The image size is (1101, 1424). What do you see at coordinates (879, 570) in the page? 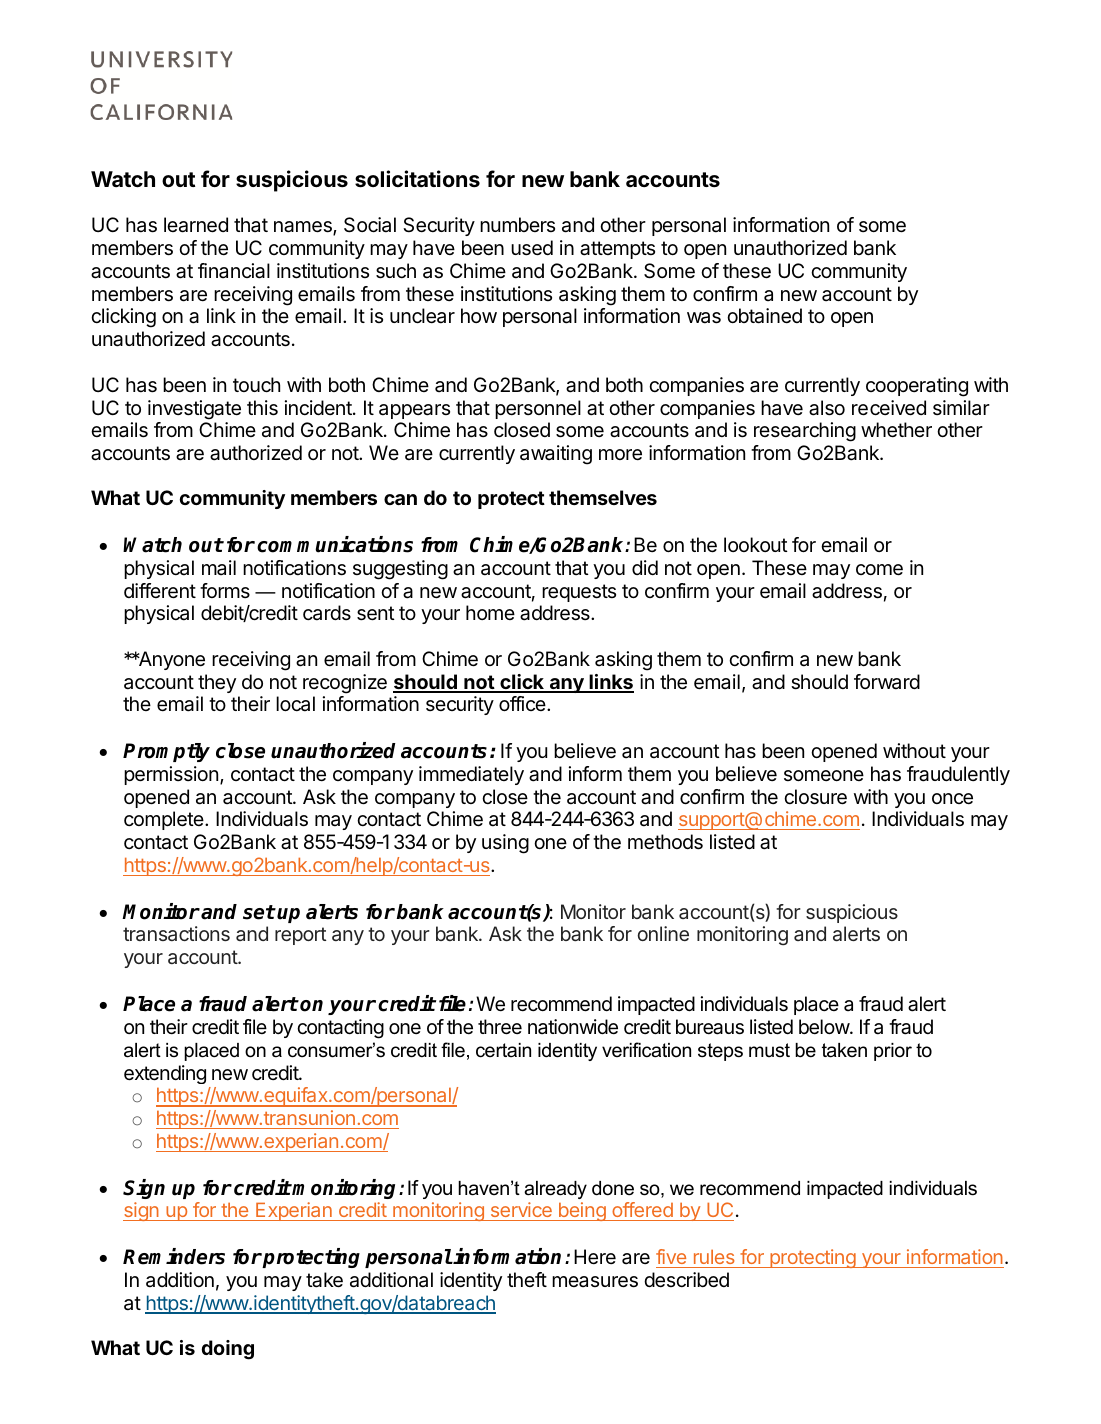
I see `come` at bounding box center [879, 570].
